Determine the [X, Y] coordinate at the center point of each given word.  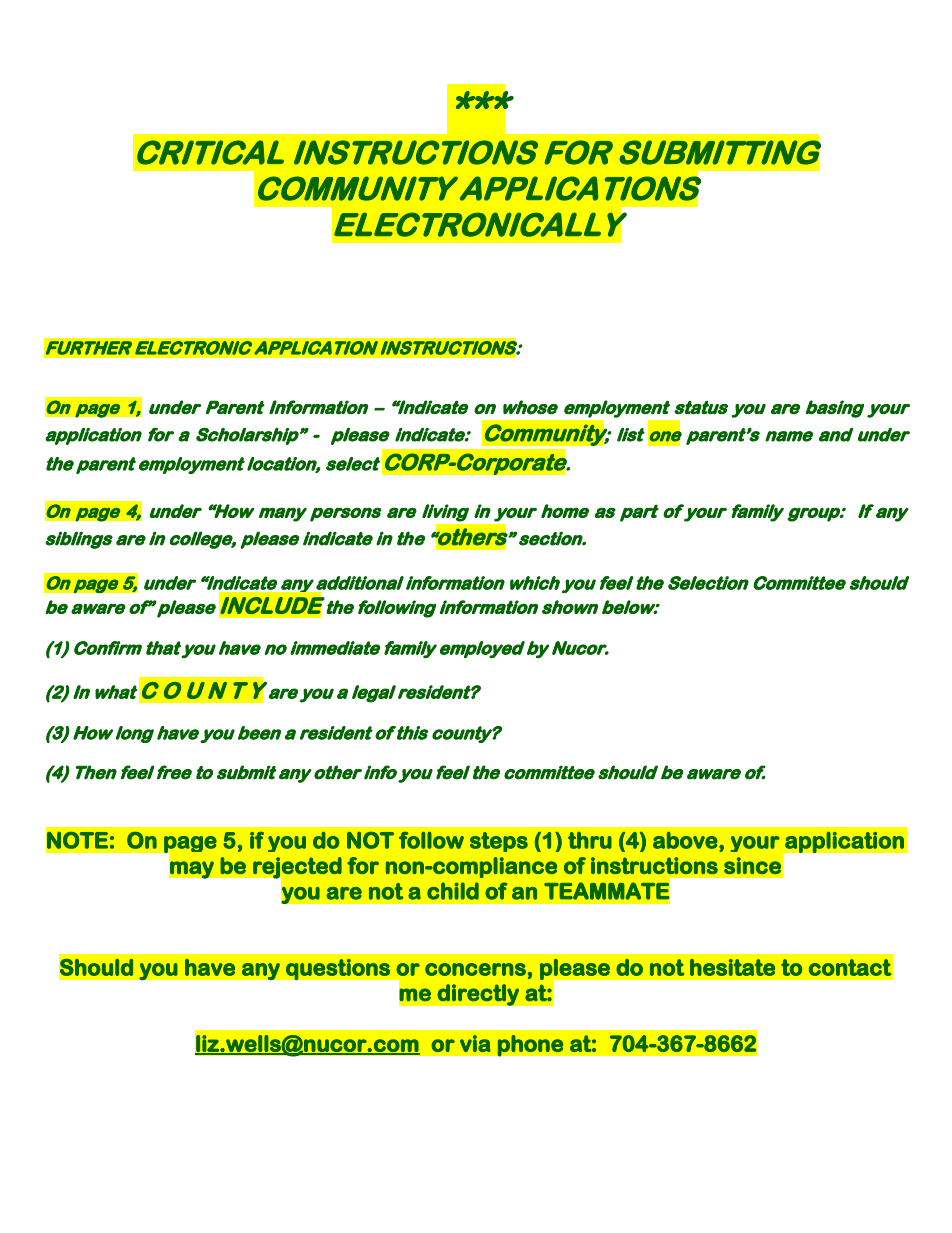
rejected [296, 869]
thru [590, 840]
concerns [475, 969]
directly [478, 995]
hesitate [732, 967]
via [475, 1043]
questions [338, 969]
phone [530, 1046]
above [685, 840]
